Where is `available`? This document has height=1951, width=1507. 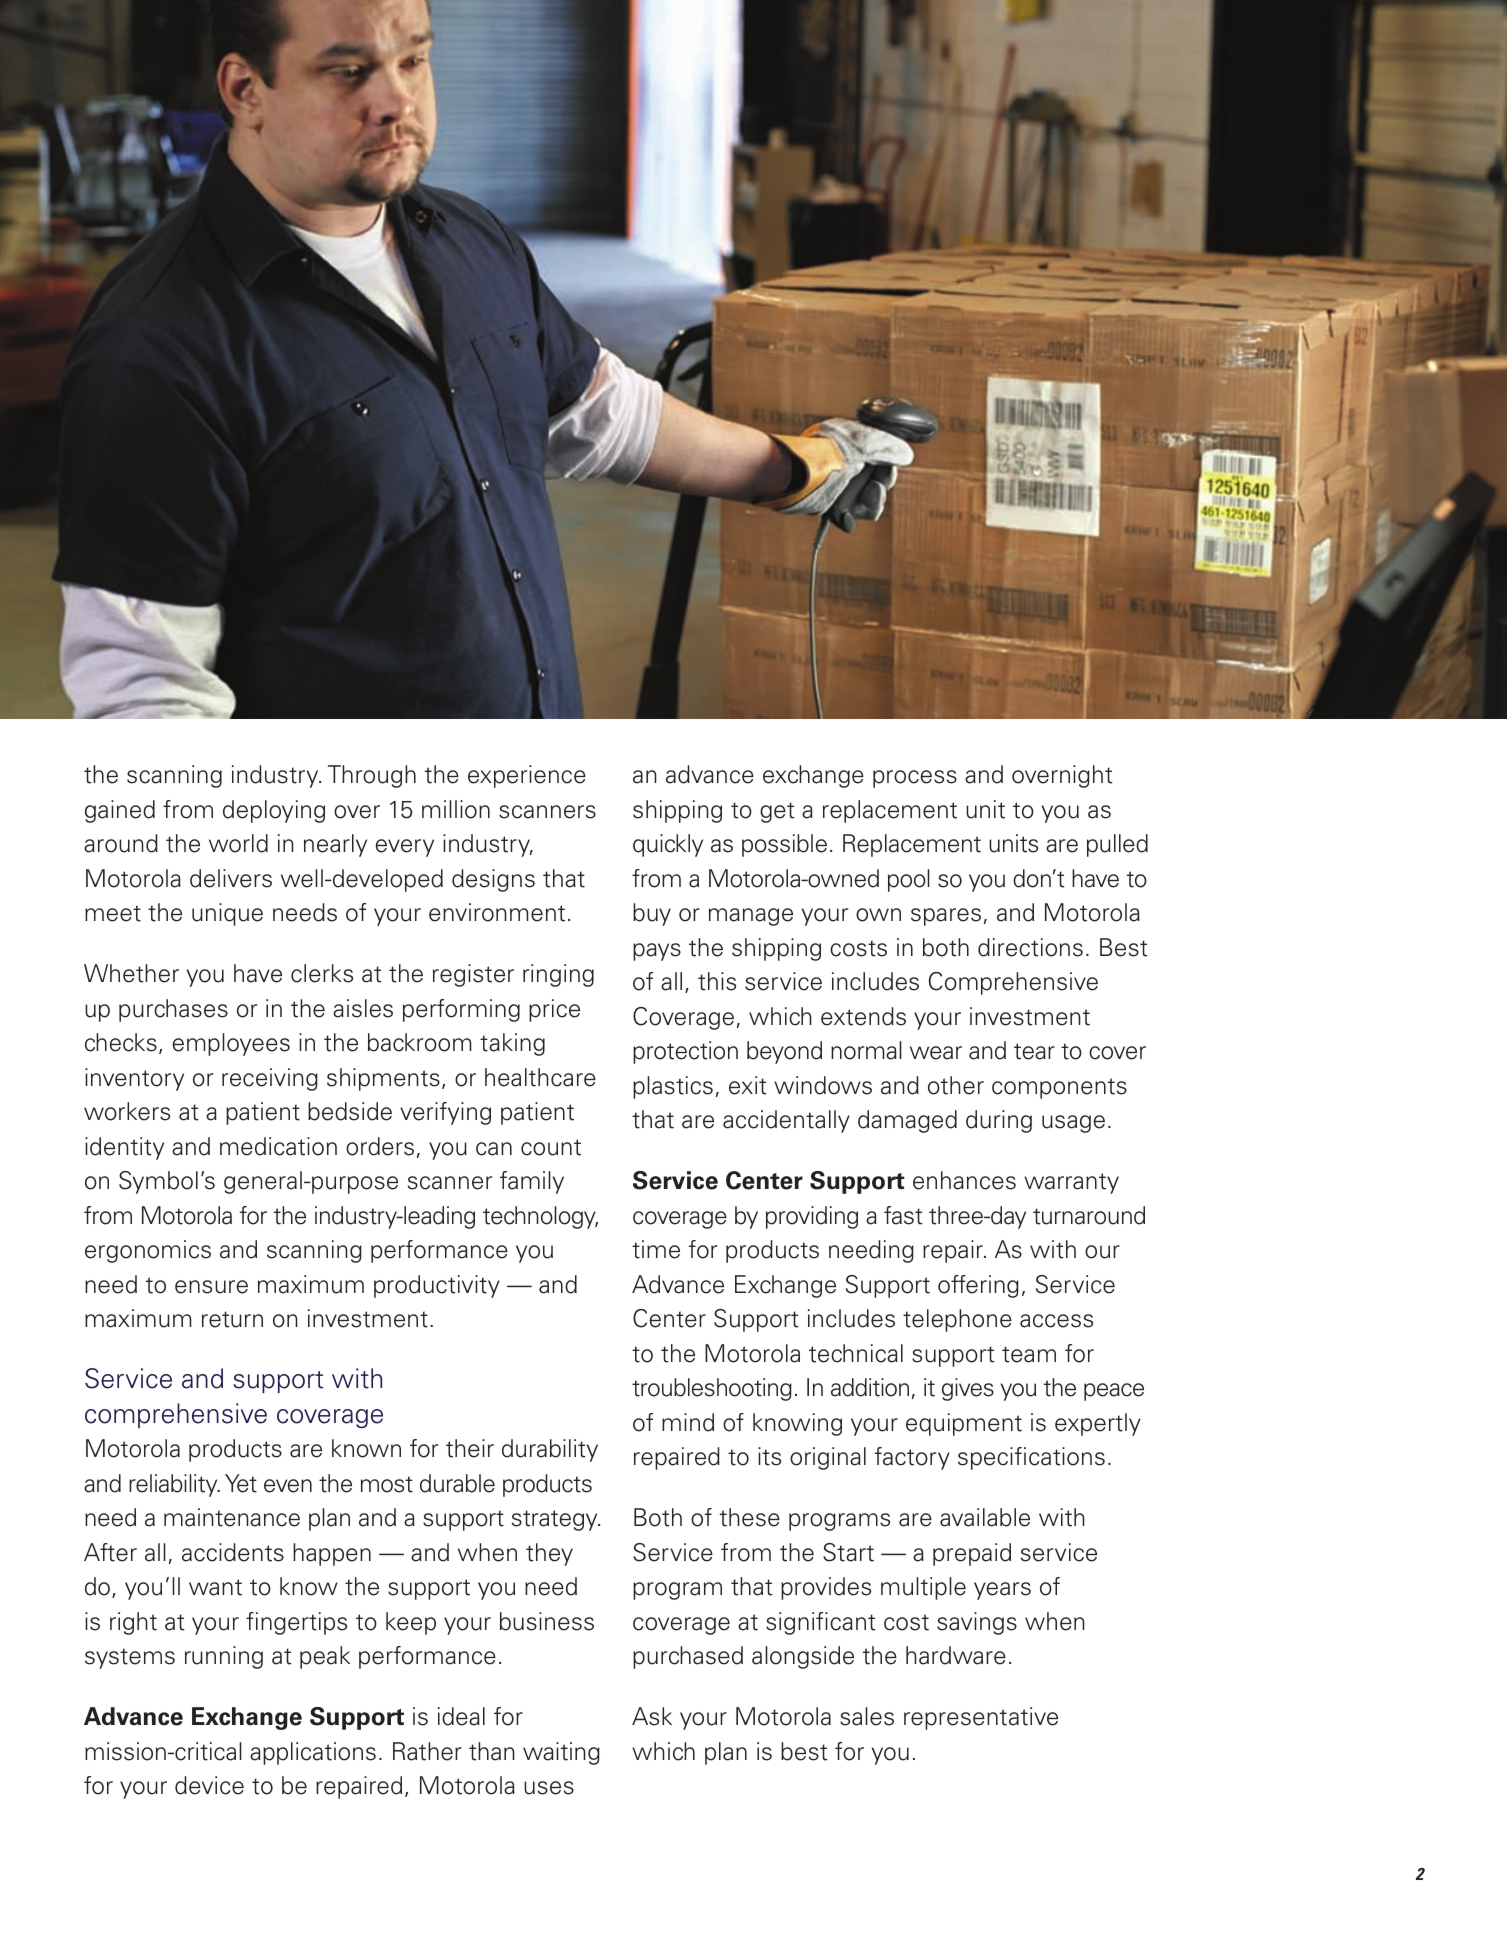 available is located at coordinates (985, 1517).
